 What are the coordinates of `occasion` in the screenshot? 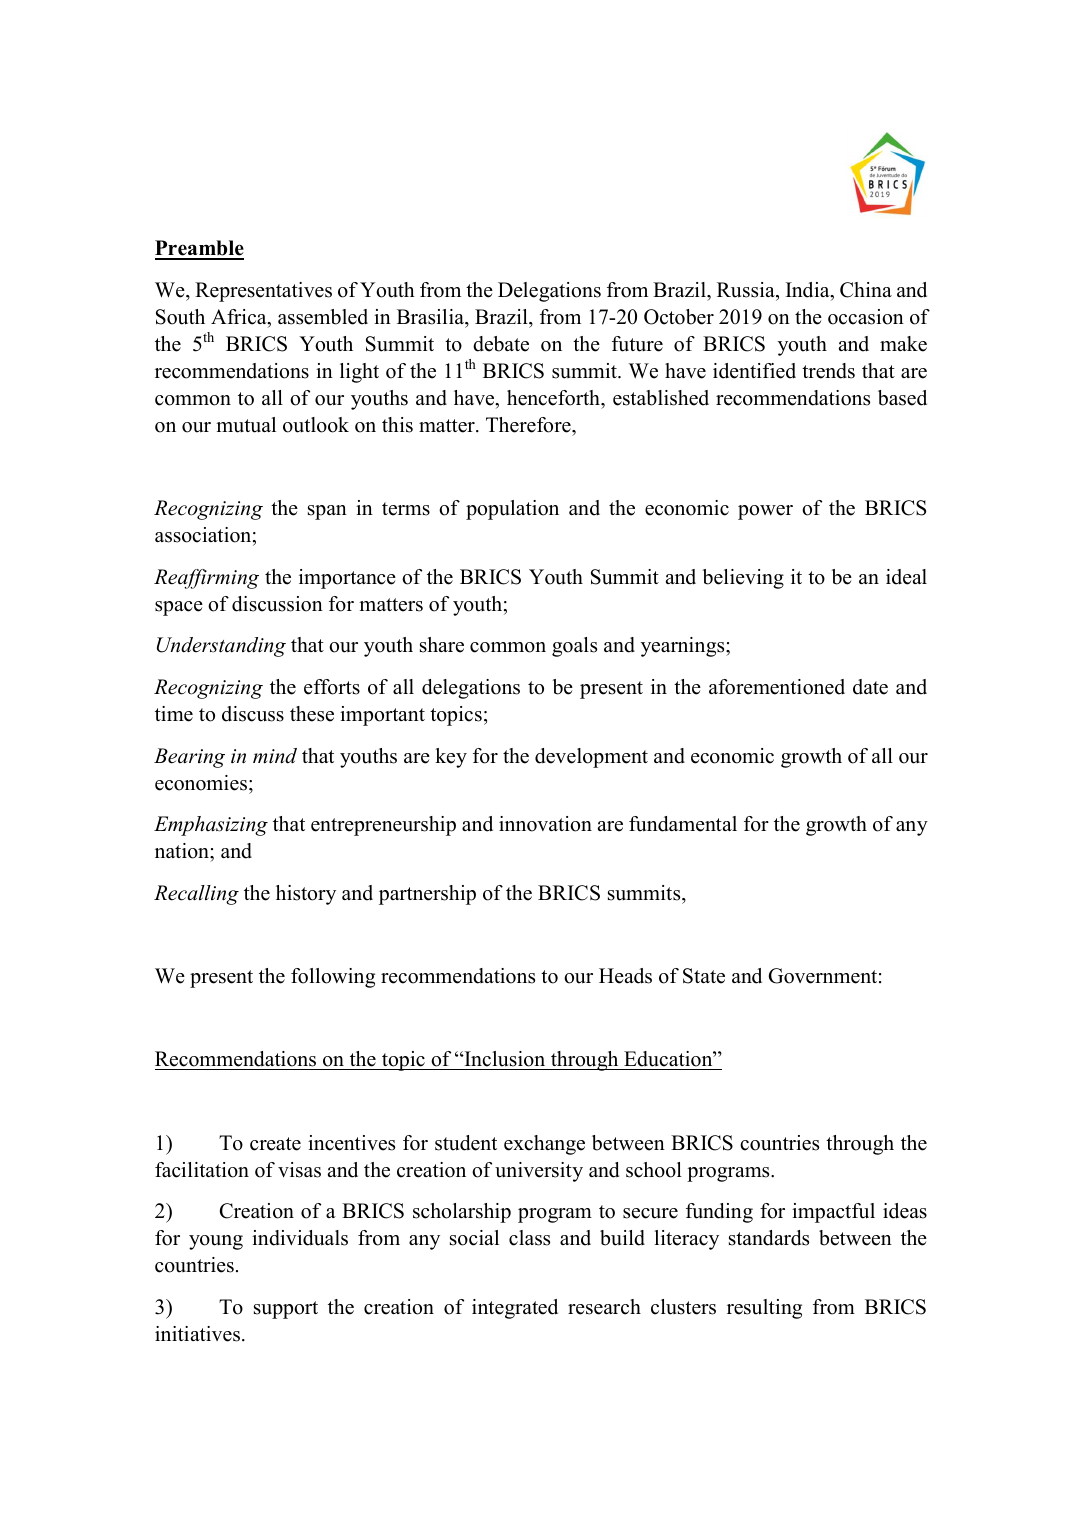 It's located at (866, 317).
